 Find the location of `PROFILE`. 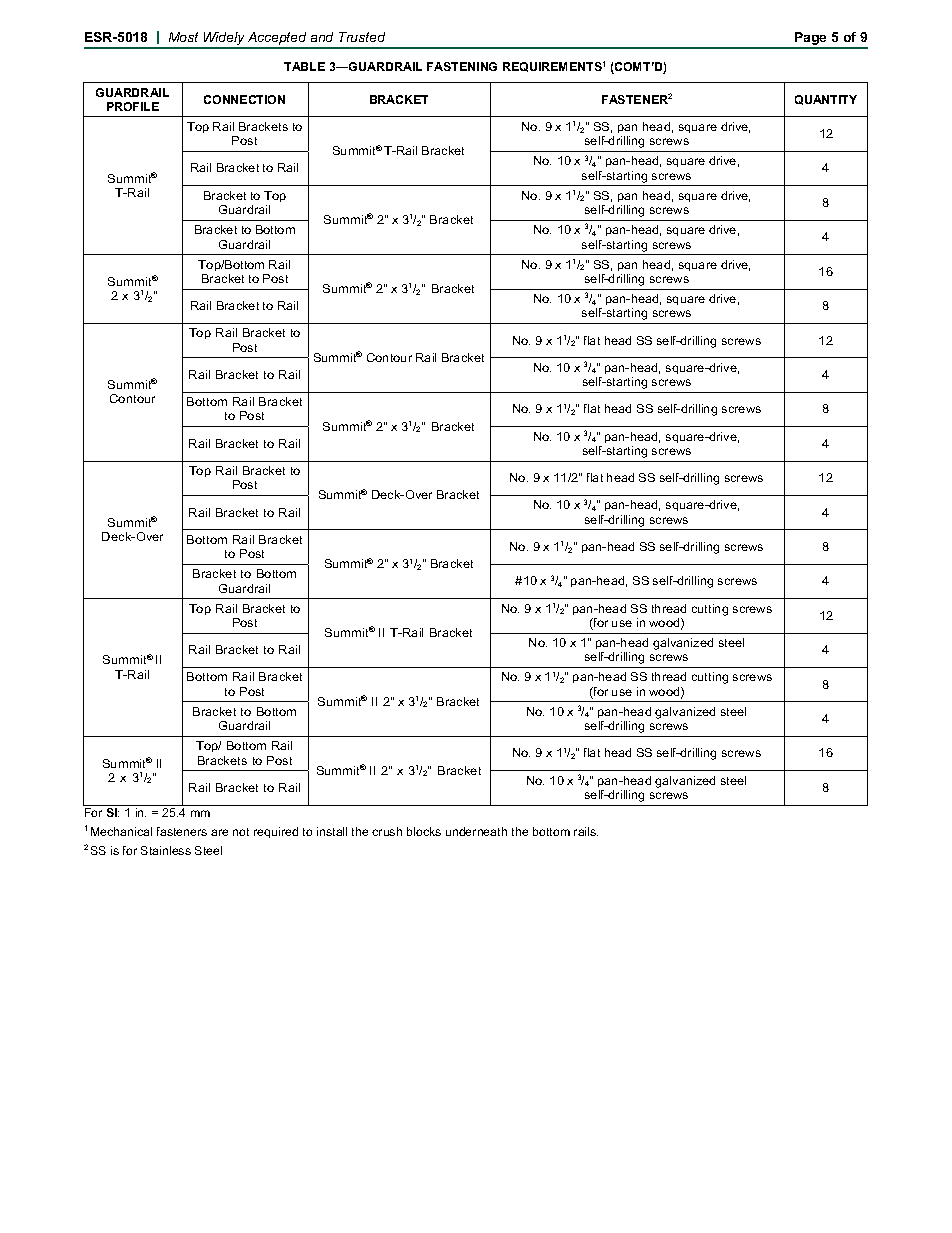

PROFILE is located at coordinates (133, 106).
